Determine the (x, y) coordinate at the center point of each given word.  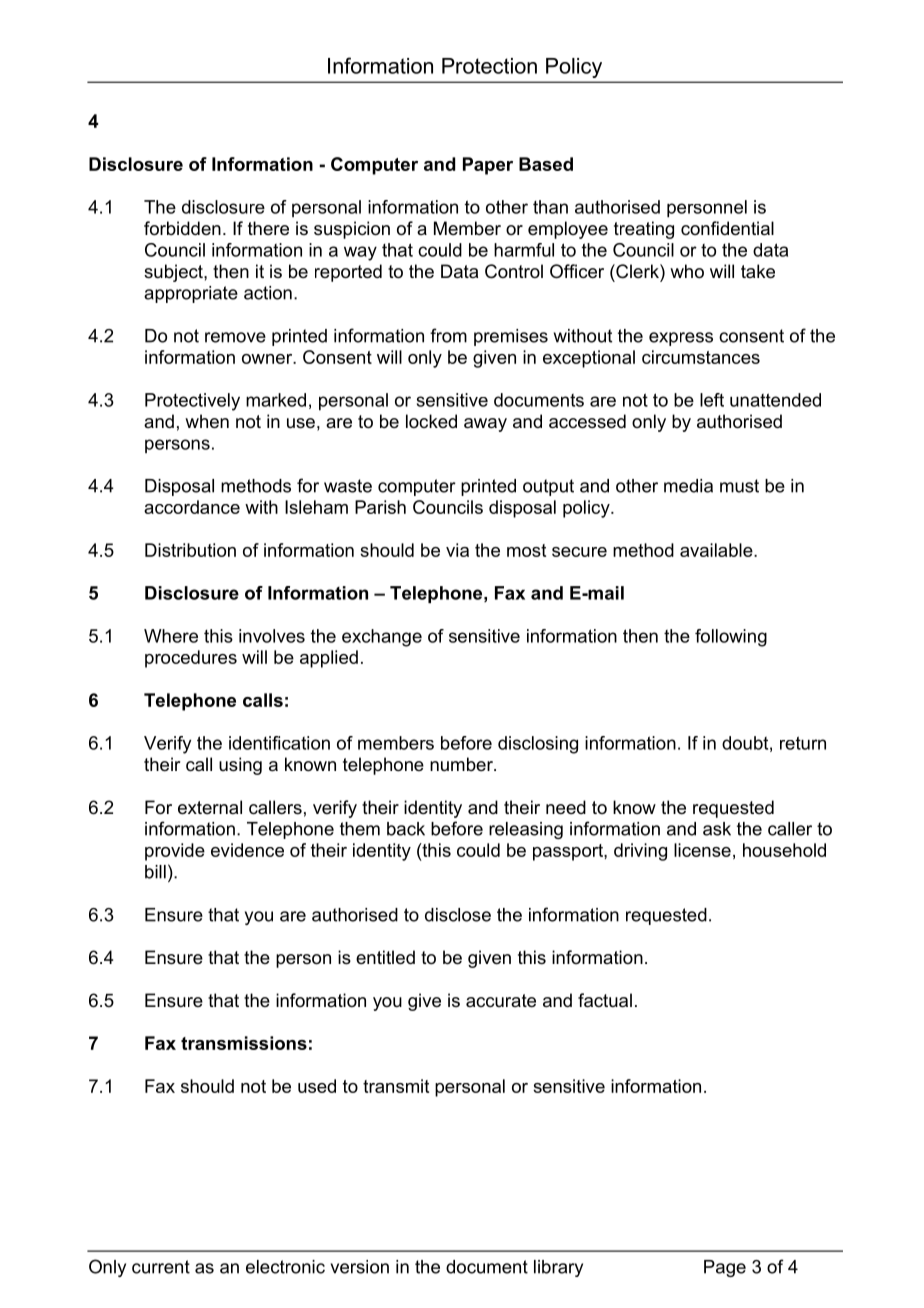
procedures (191, 659)
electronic (285, 1267)
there (268, 228)
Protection (489, 66)
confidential (727, 228)
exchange (382, 638)
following (731, 638)
